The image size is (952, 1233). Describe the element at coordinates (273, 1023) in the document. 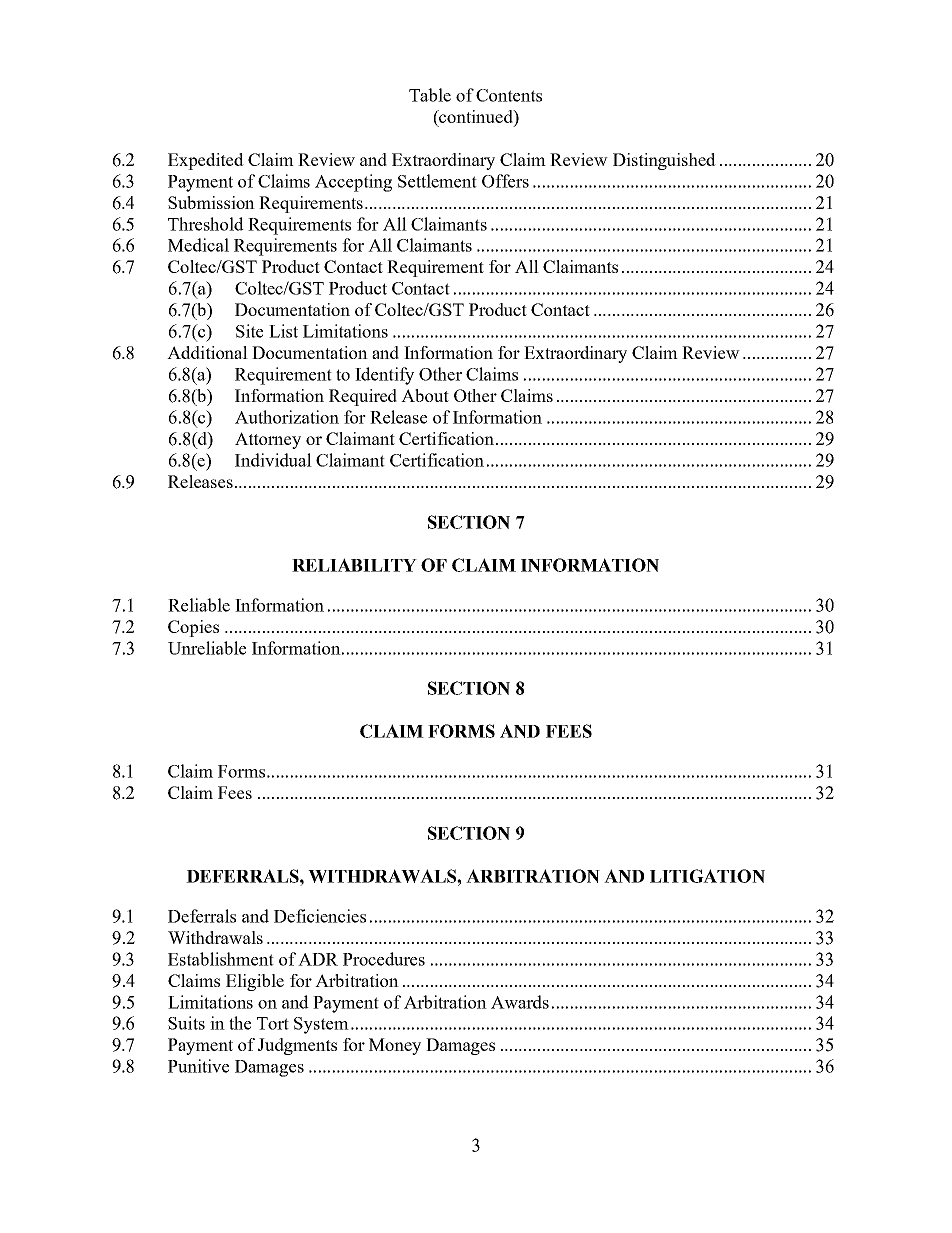

I see `Tort` at that location.
